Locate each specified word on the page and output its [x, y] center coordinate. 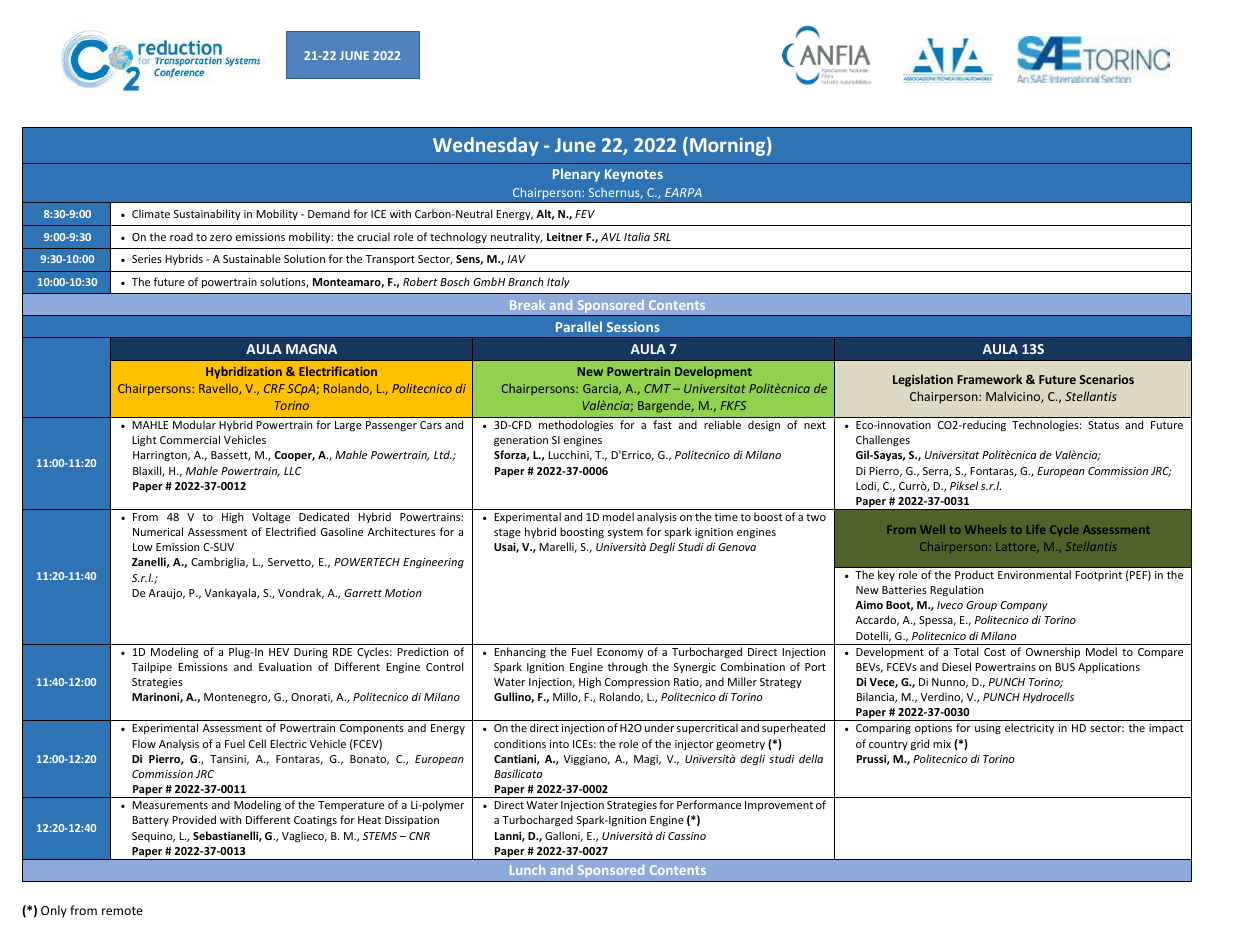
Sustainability [207, 214]
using [988, 729]
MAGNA [311, 349]
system [625, 533]
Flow [144, 743]
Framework [989, 379]
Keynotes [634, 175]
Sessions [633, 327]
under [659, 727]
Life [1036, 529]
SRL [662, 237]
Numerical [158, 531]
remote [122, 911]
